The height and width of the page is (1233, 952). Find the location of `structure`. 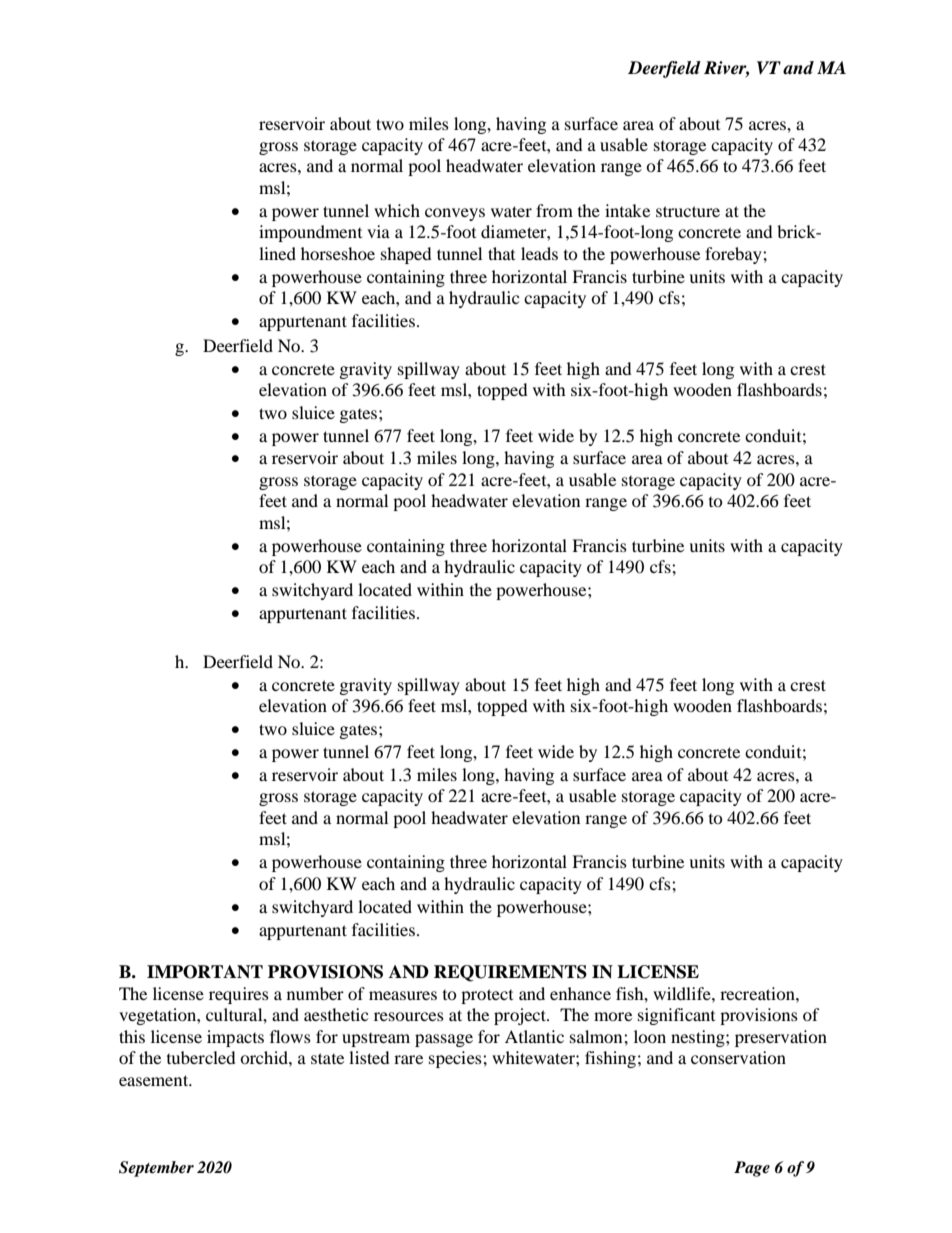

structure is located at coordinates (688, 211).
